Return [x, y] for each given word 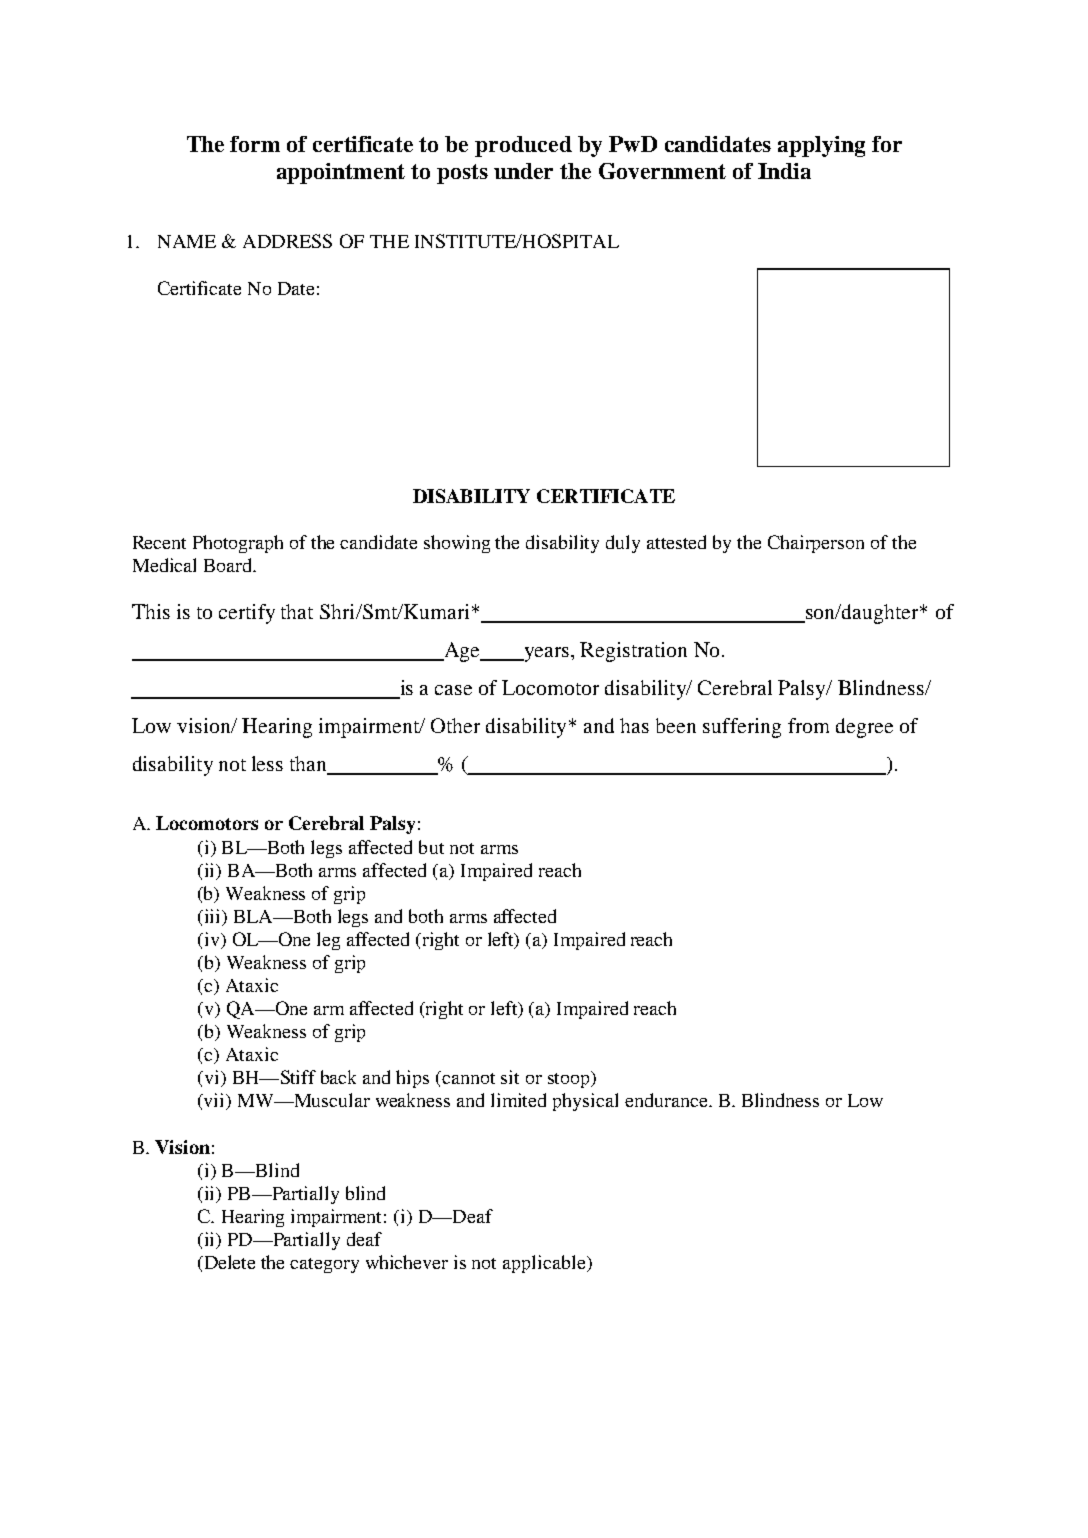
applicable [545, 1264]
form [255, 144]
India [784, 171]
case [453, 690]
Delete [228, 1262]
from [808, 725]
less [267, 763]
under [523, 171]
